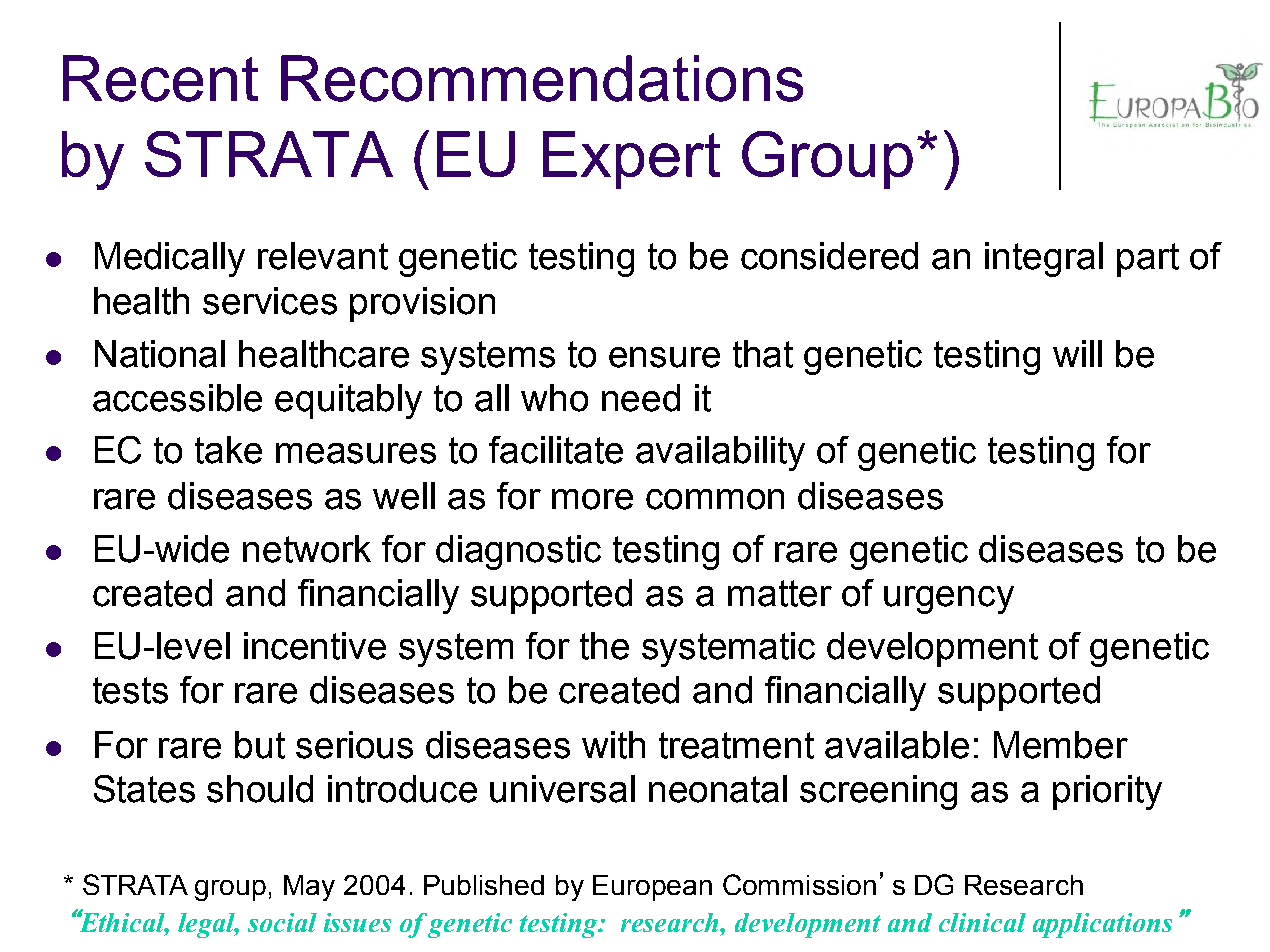  What do you see at coordinates (542, 78) in the page?
I see `Recommendations` at bounding box center [542, 78].
